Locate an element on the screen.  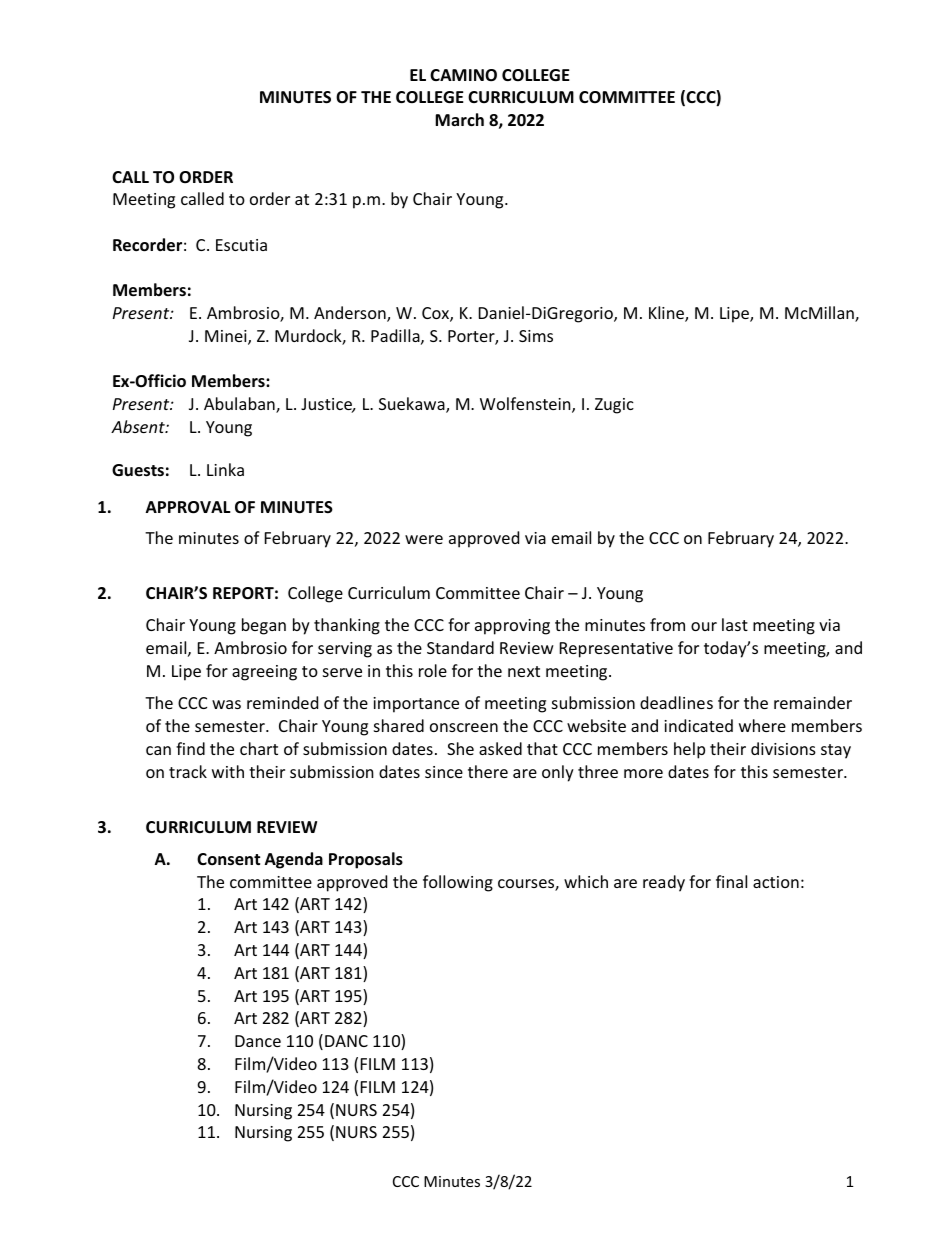
remainder is located at coordinates (813, 702).
